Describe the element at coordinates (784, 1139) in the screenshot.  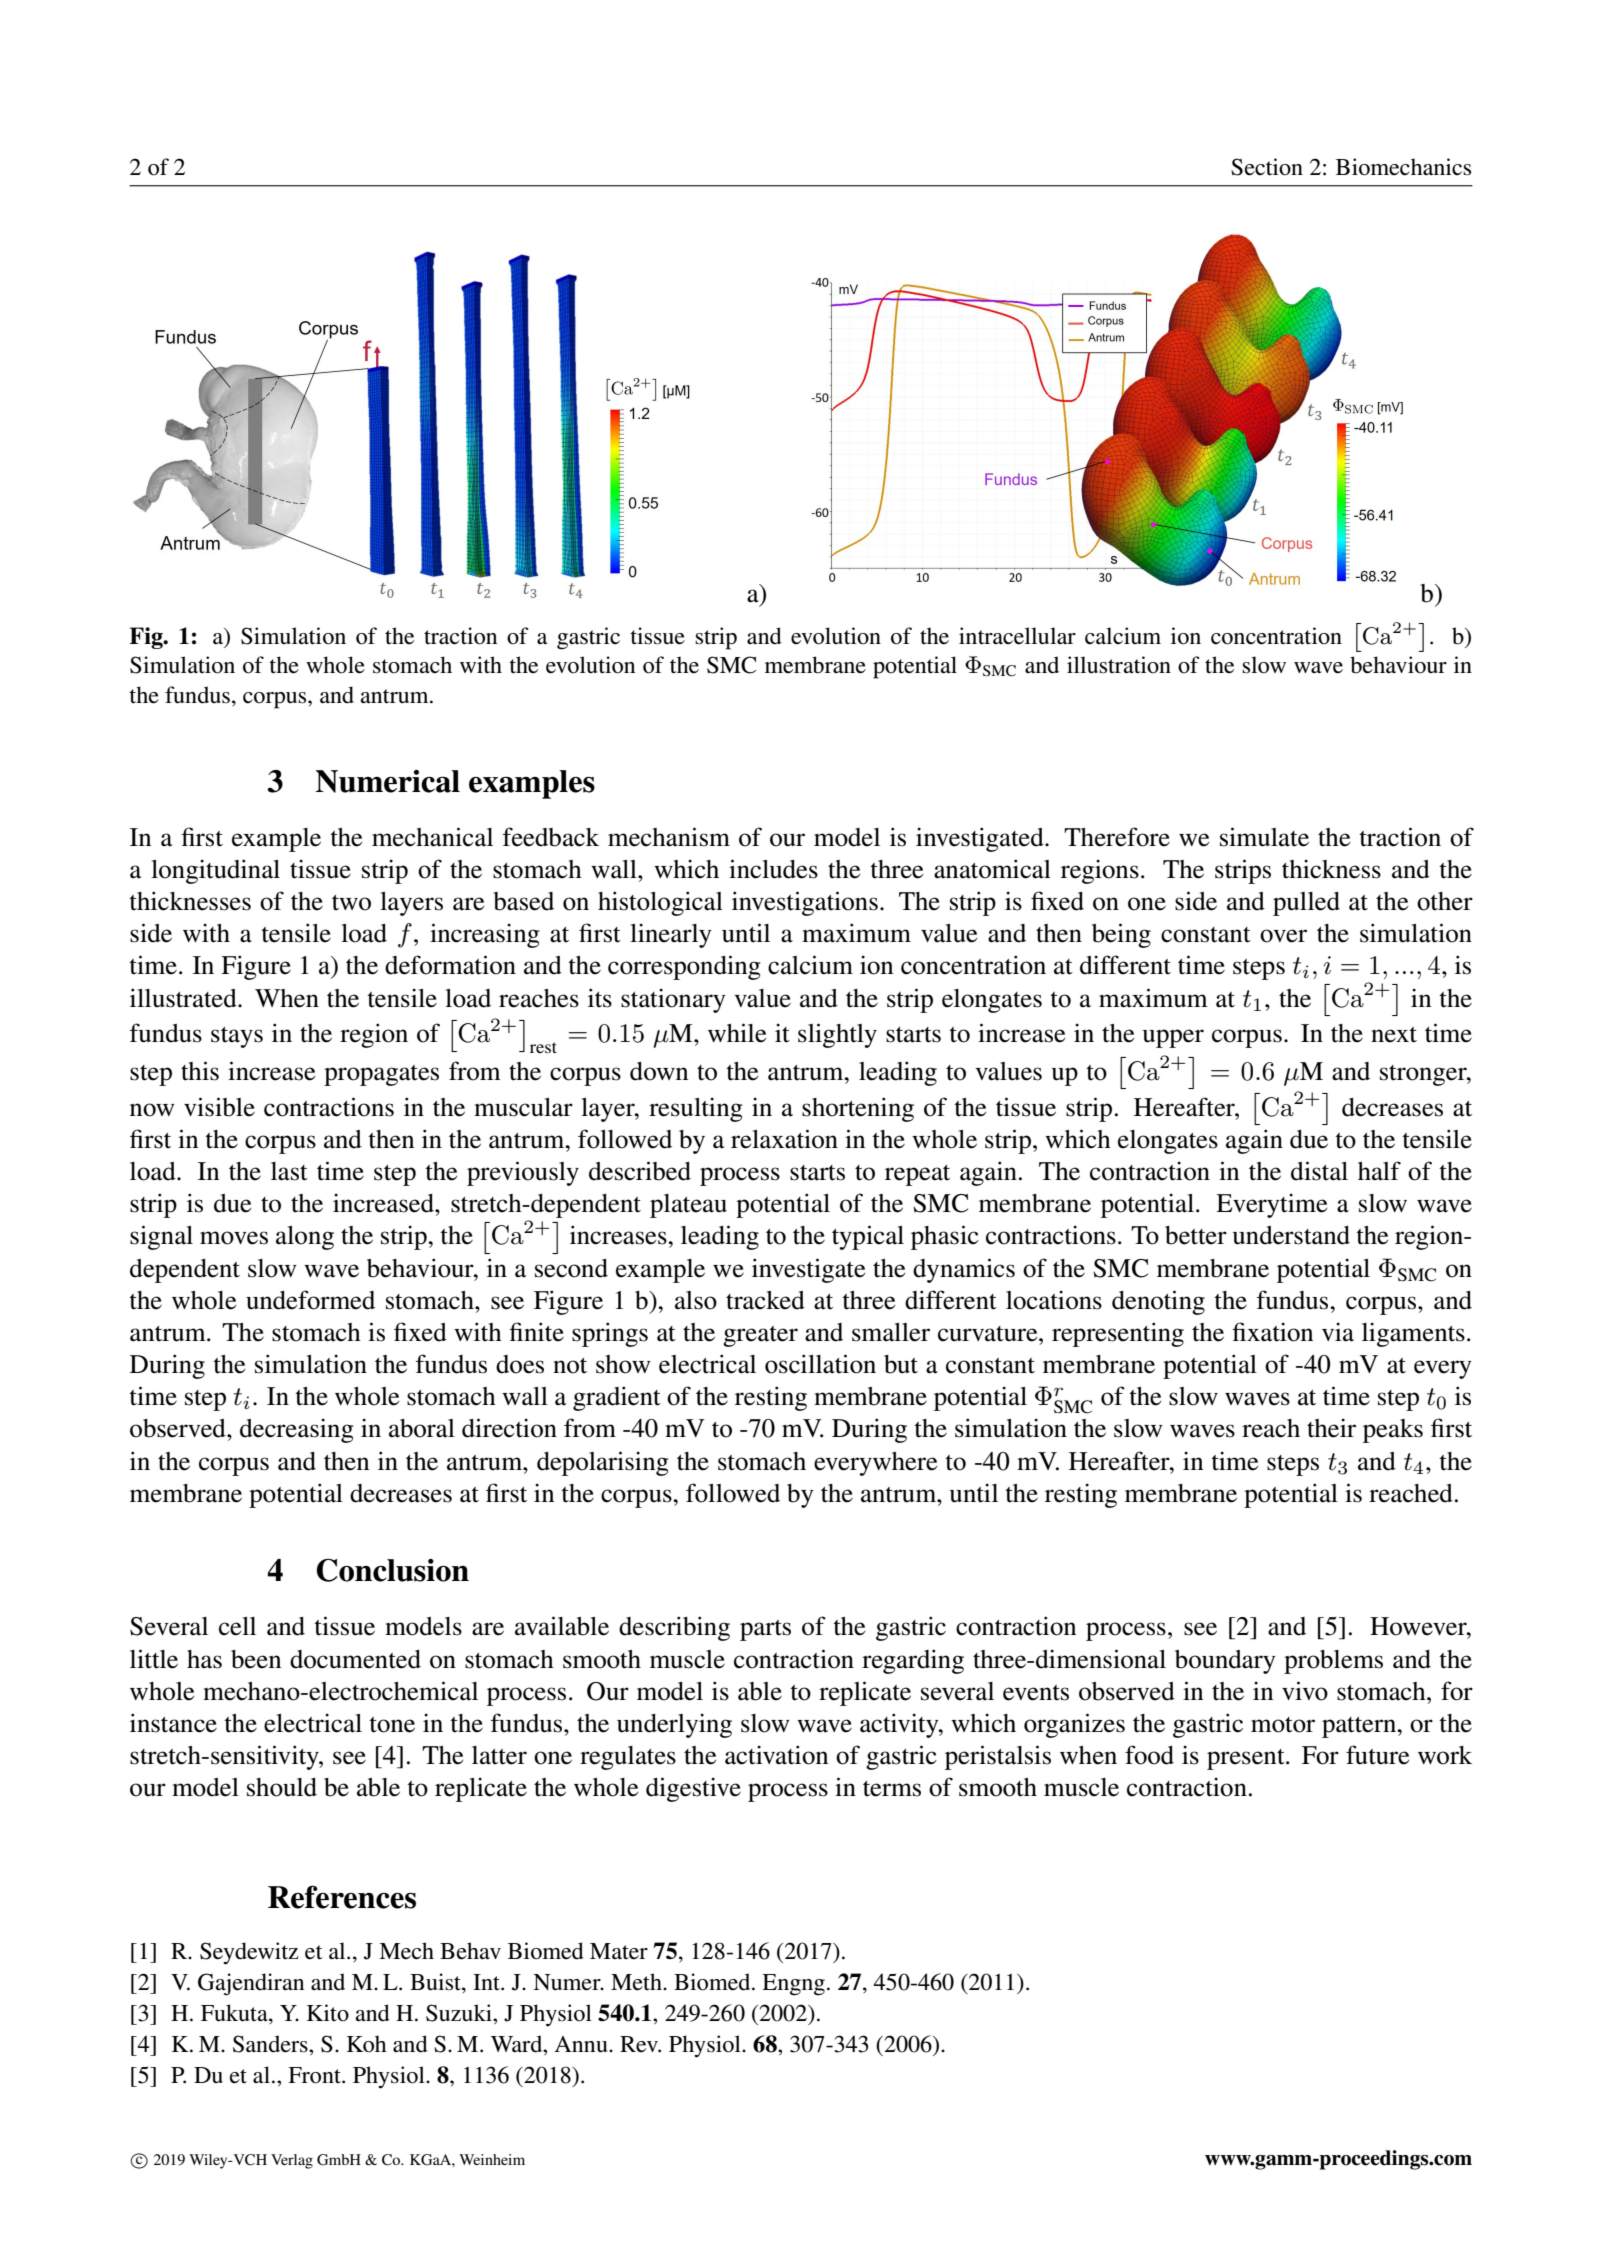
I see `relaxation` at that location.
